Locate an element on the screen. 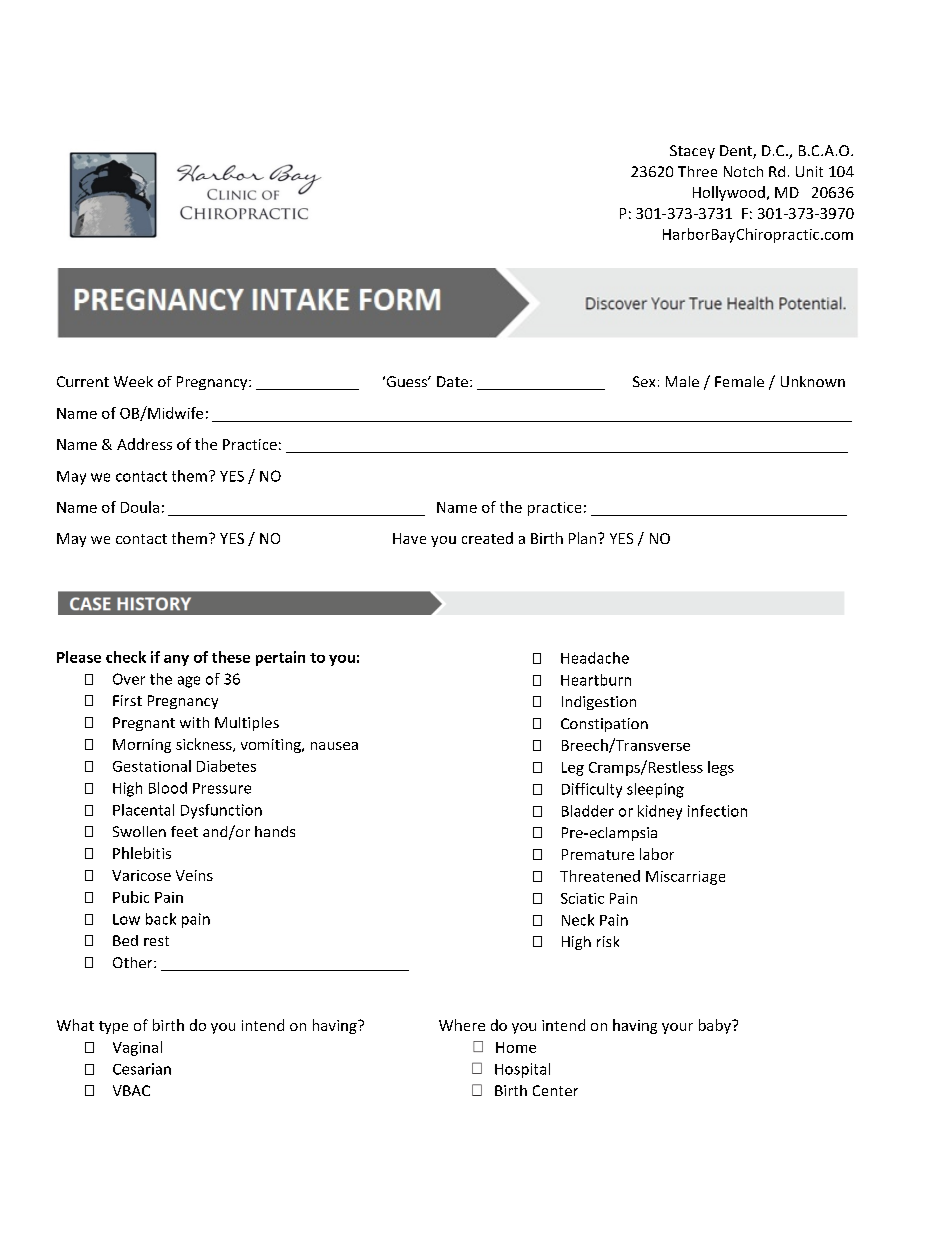 This screenshot has height=1233, width=952. Hollywood is located at coordinates (729, 193).
